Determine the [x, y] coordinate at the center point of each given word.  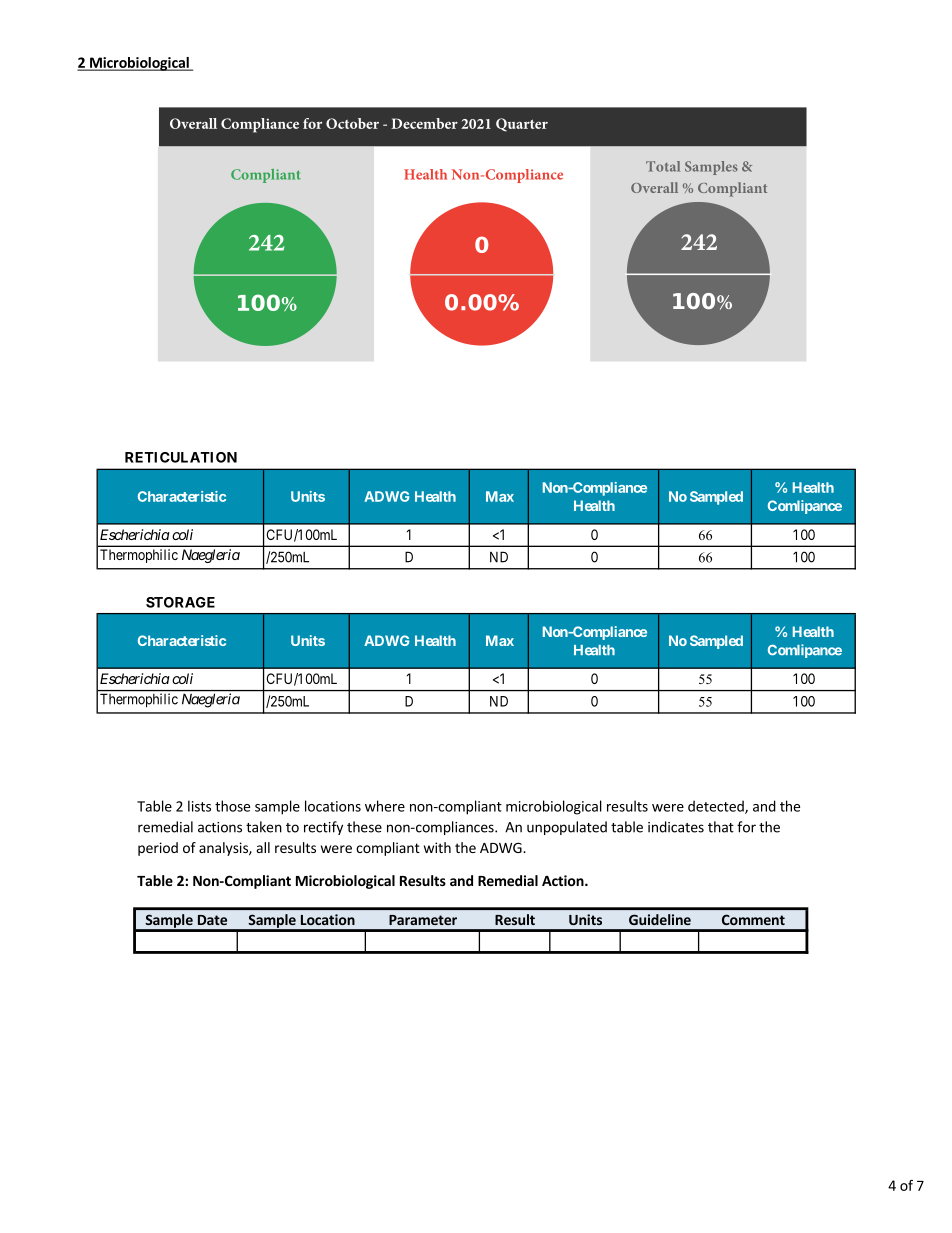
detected [717, 807]
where [385, 806]
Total [663, 166]
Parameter [423, 920]
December [424, 123]
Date [212, 920]
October [352, 123]
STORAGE [180, 602]
